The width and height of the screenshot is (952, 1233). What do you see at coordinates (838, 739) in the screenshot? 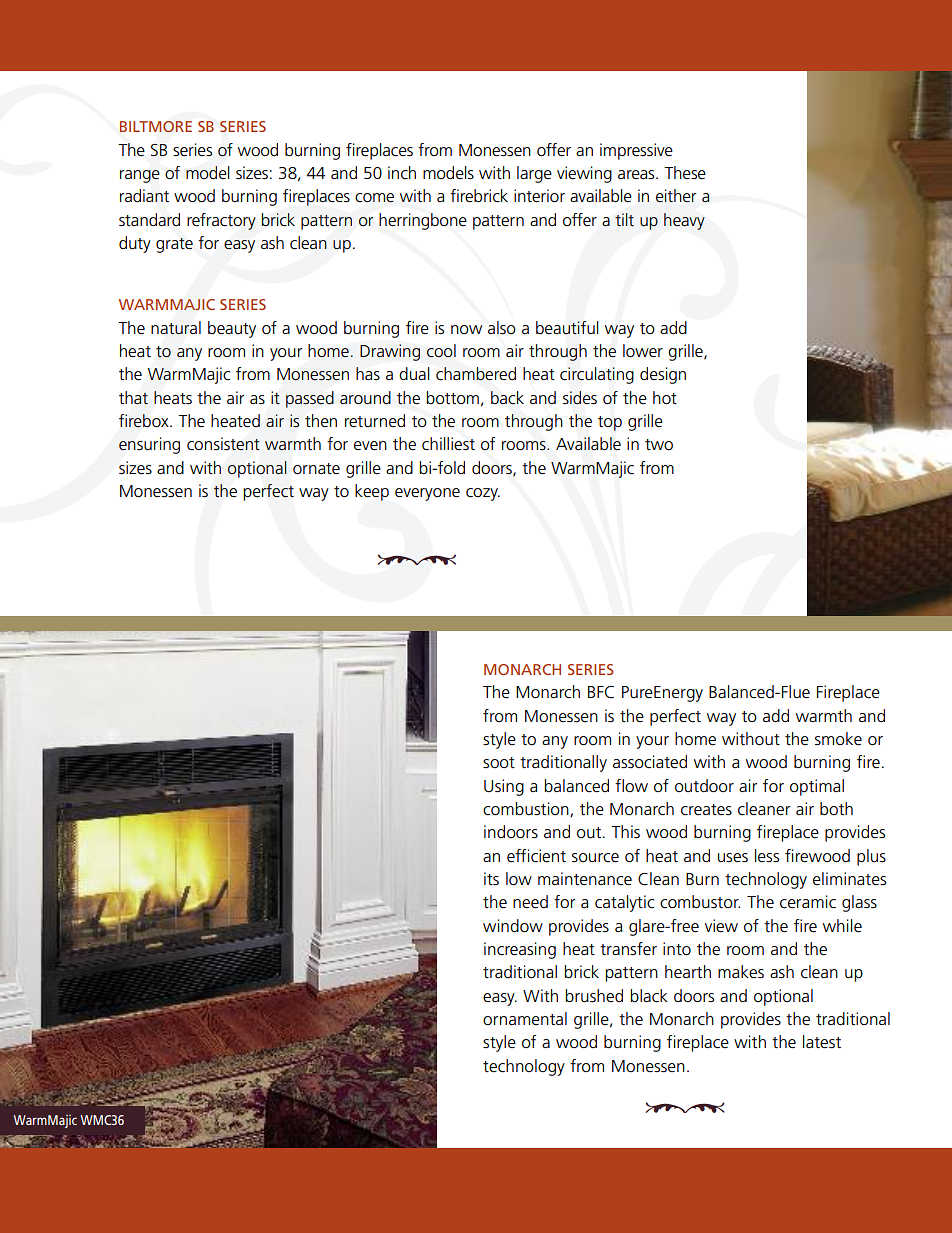
I see `smoke` at bounding box center [838, 739].
